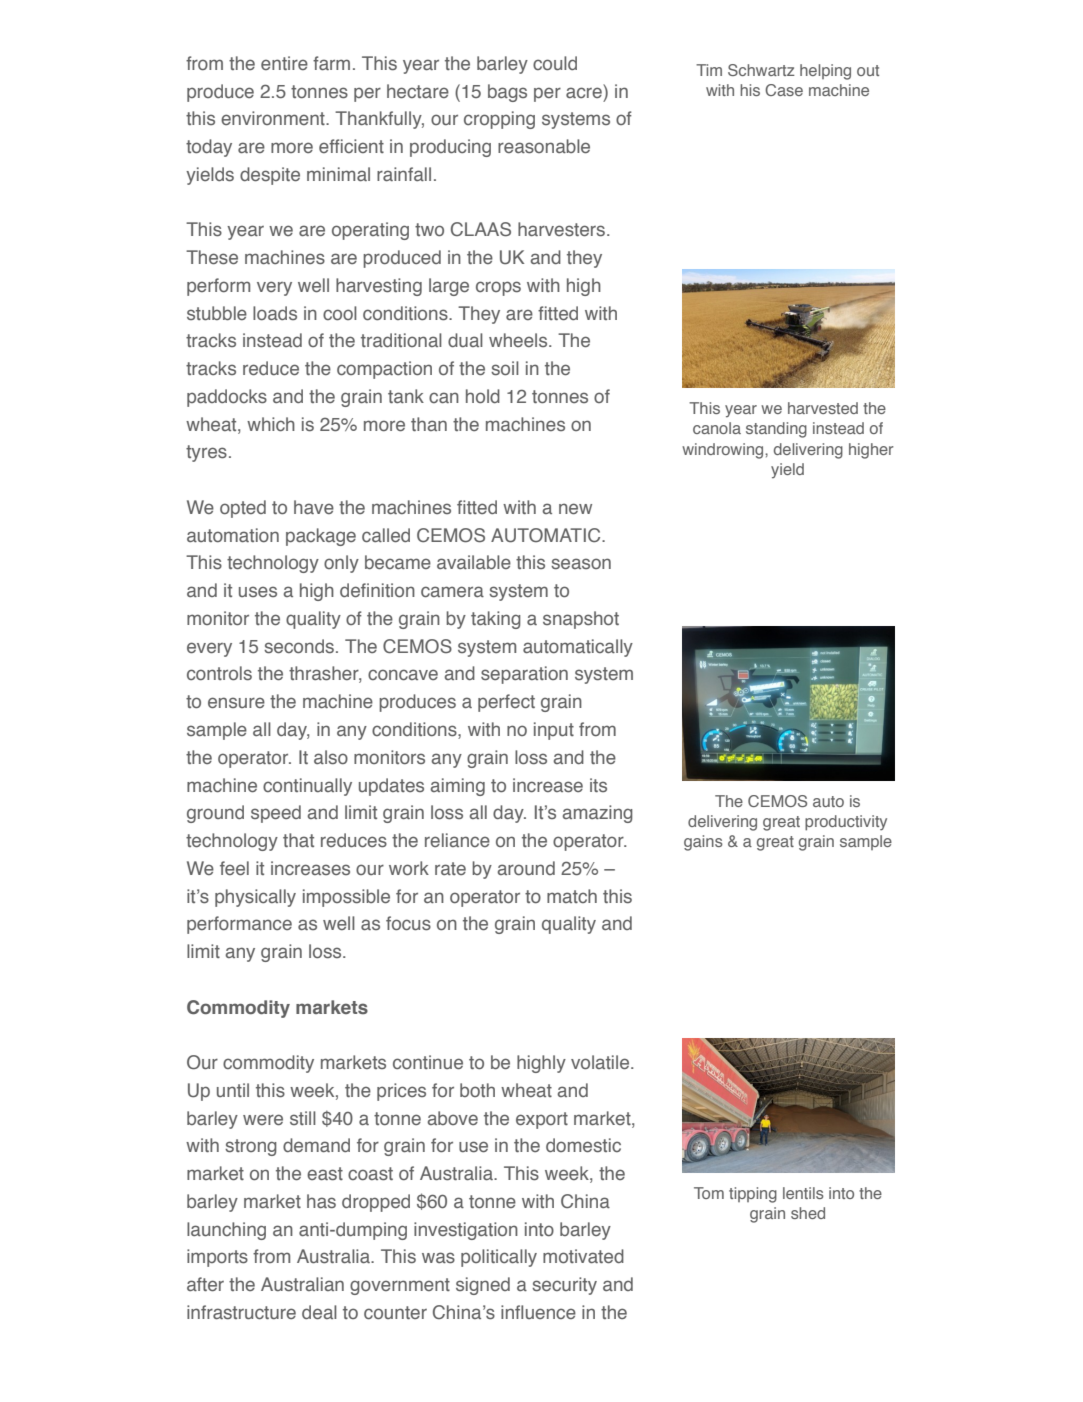  Describe the element at coordinates (846, 823) in the image. I see `productivity` at that location.
